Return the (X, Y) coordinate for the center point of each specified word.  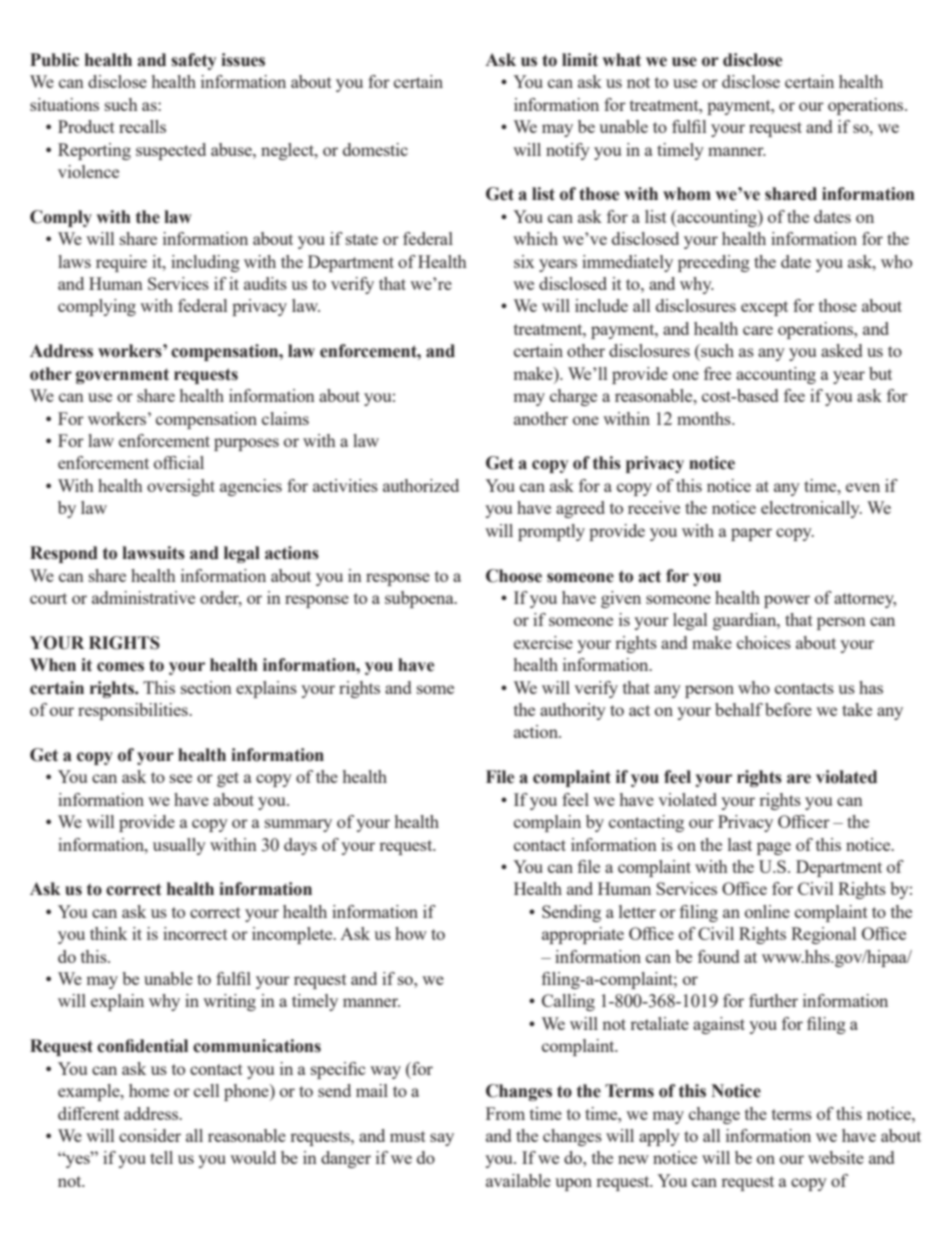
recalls (142, 126)
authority (573, 711)
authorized (421, 485)
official (179, 462)
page (774, 848)
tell (161, 1157)
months (705, 418)
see (181, 778)
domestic (375, 149)
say (442, 1139)
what (621, 60)
